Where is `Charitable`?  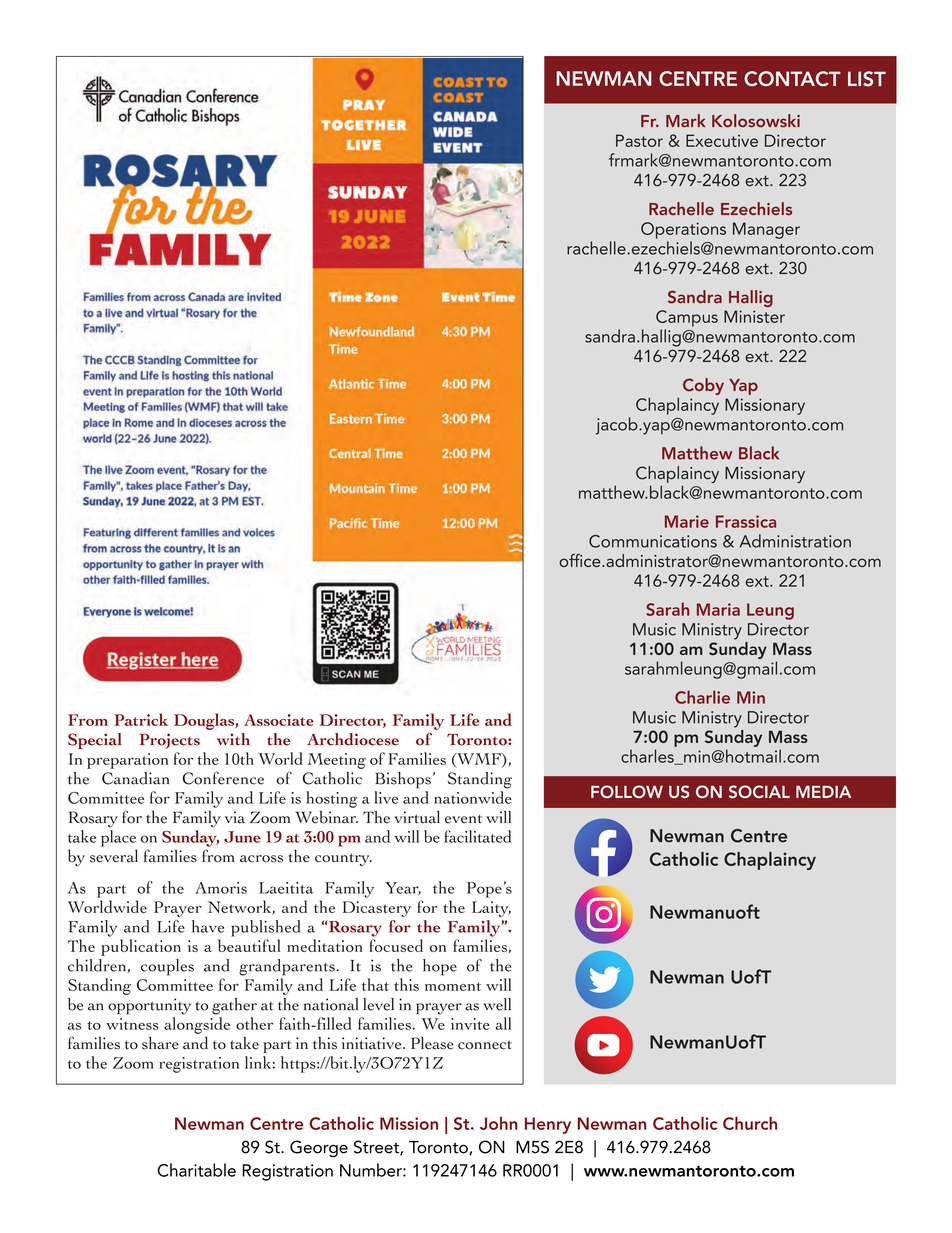
Charitable is located at coordinates (196, 1170).
